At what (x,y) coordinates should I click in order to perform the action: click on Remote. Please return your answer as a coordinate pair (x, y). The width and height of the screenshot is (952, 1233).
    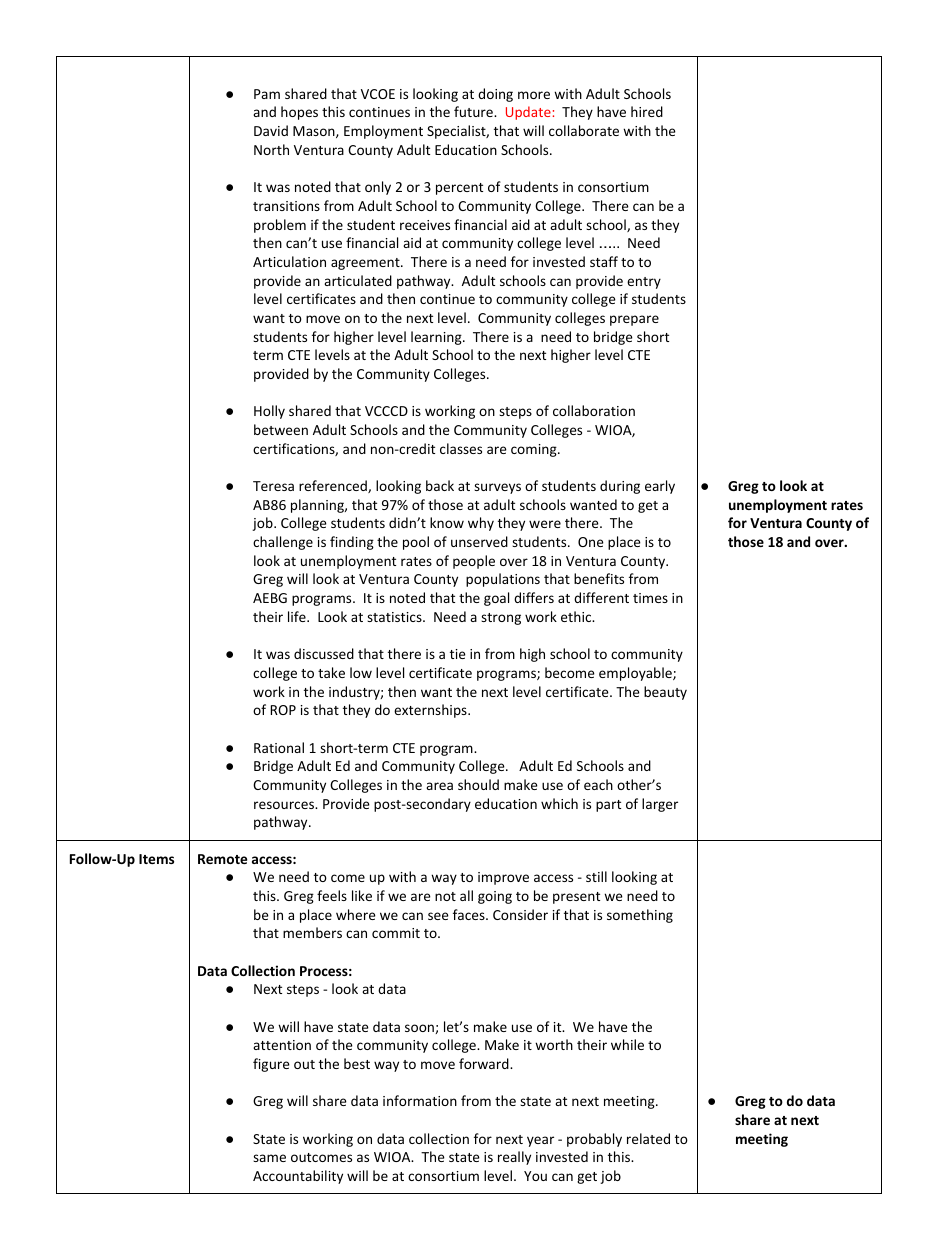
    Looking at the image, I should click on (222, 859).
